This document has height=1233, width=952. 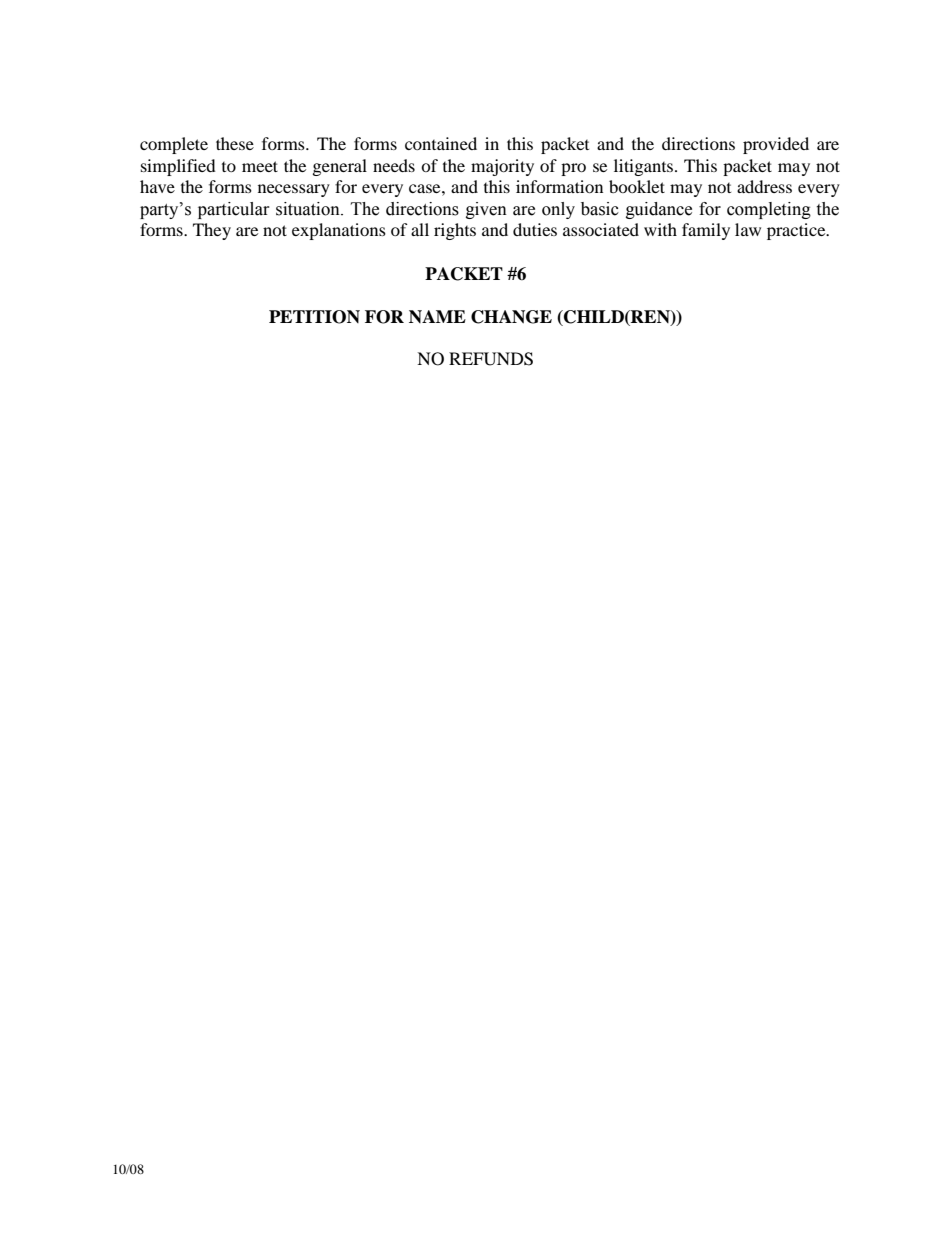 I want to click on contained, so click(x=441, y=143).
